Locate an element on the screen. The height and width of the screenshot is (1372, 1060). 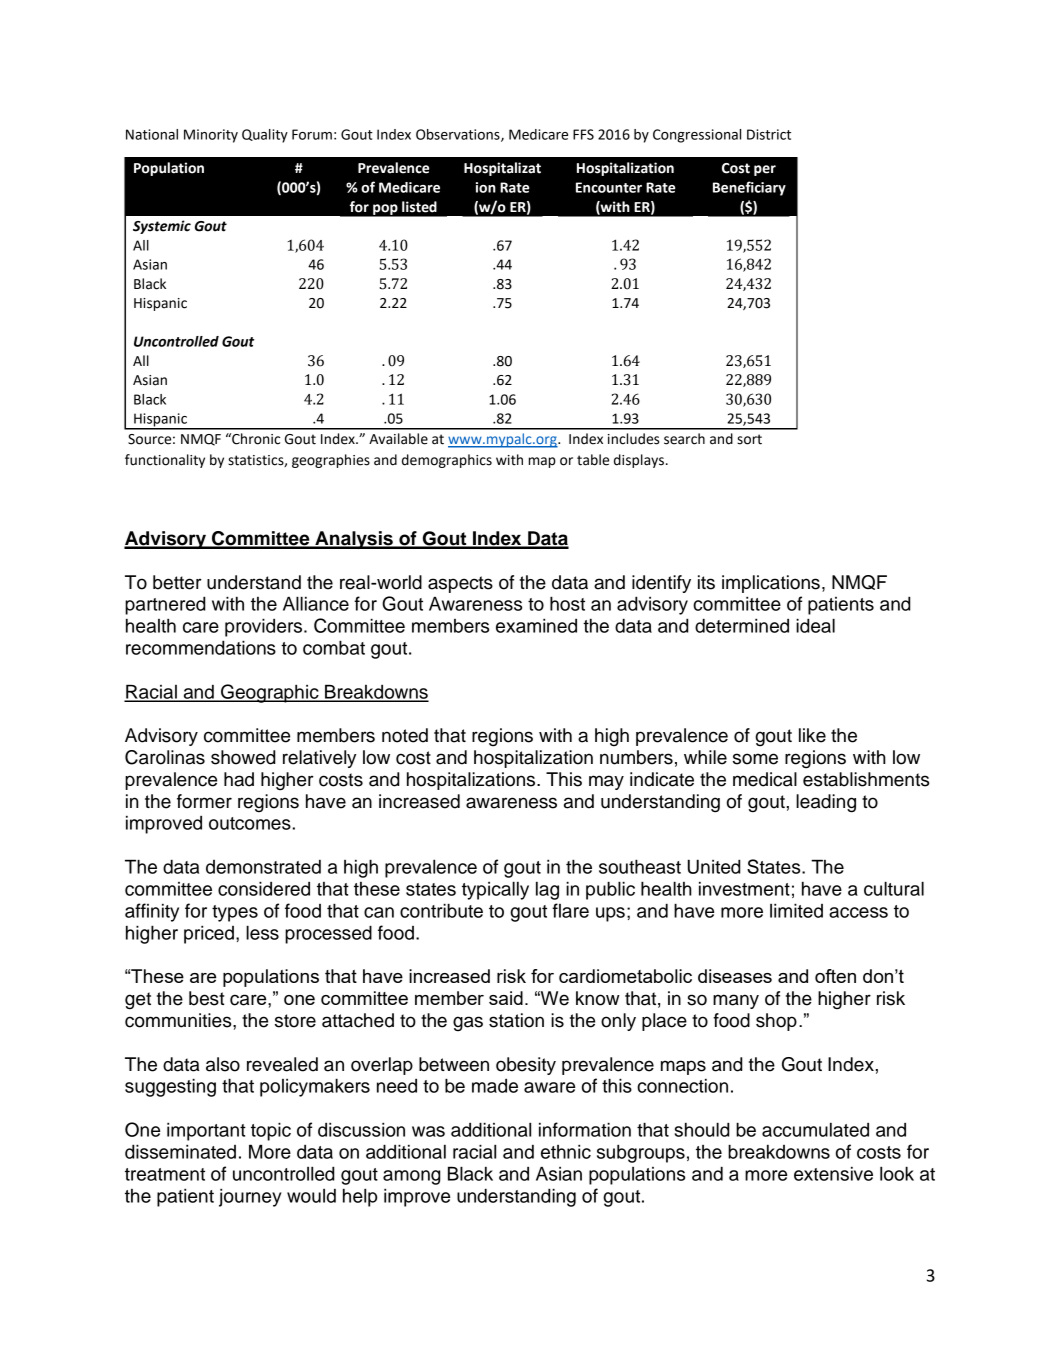
per is located at coordinates (765, 170).
